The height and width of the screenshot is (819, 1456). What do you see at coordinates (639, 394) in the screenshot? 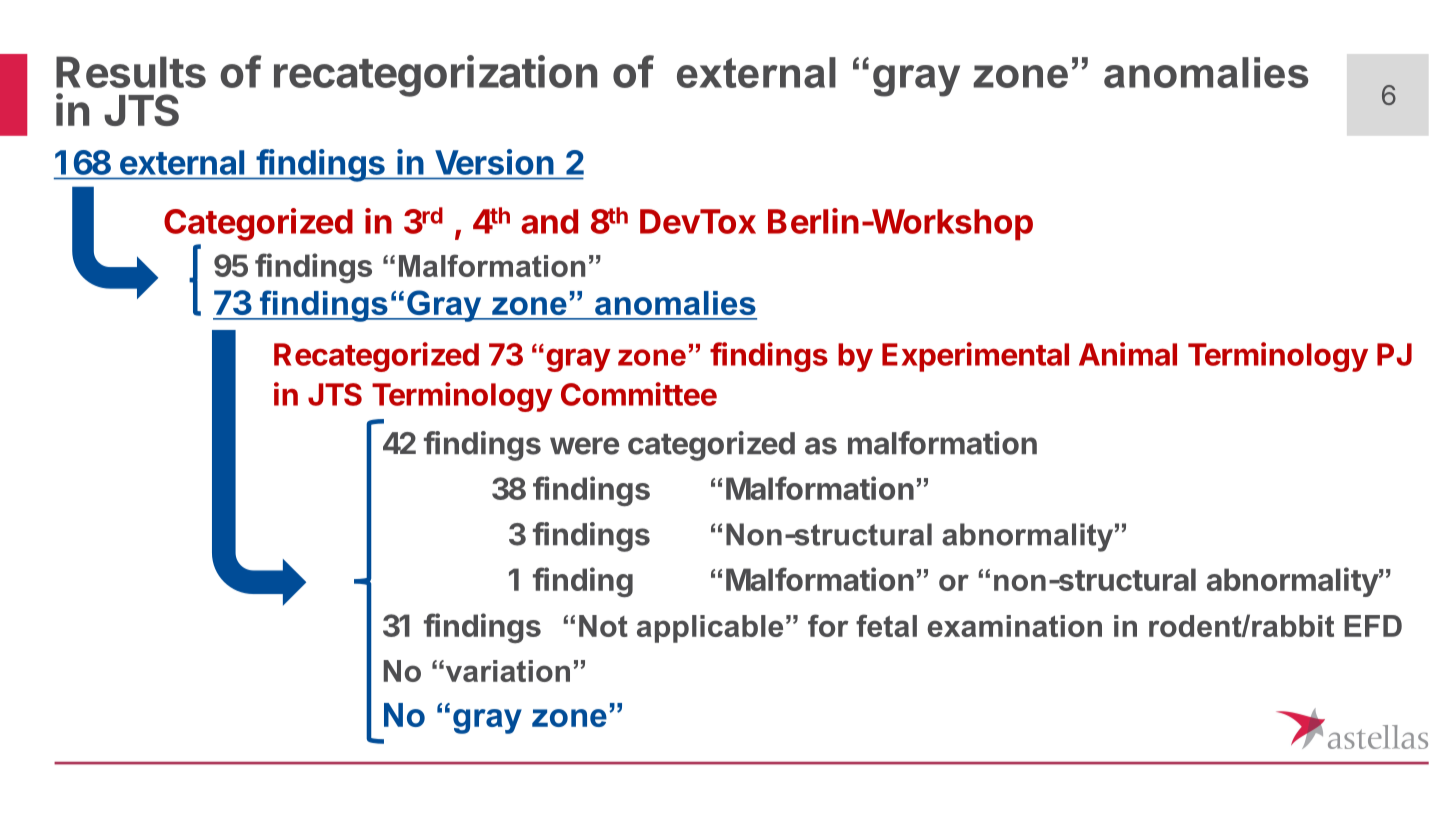
I see `Committee` at bounding box center [639, 394].
